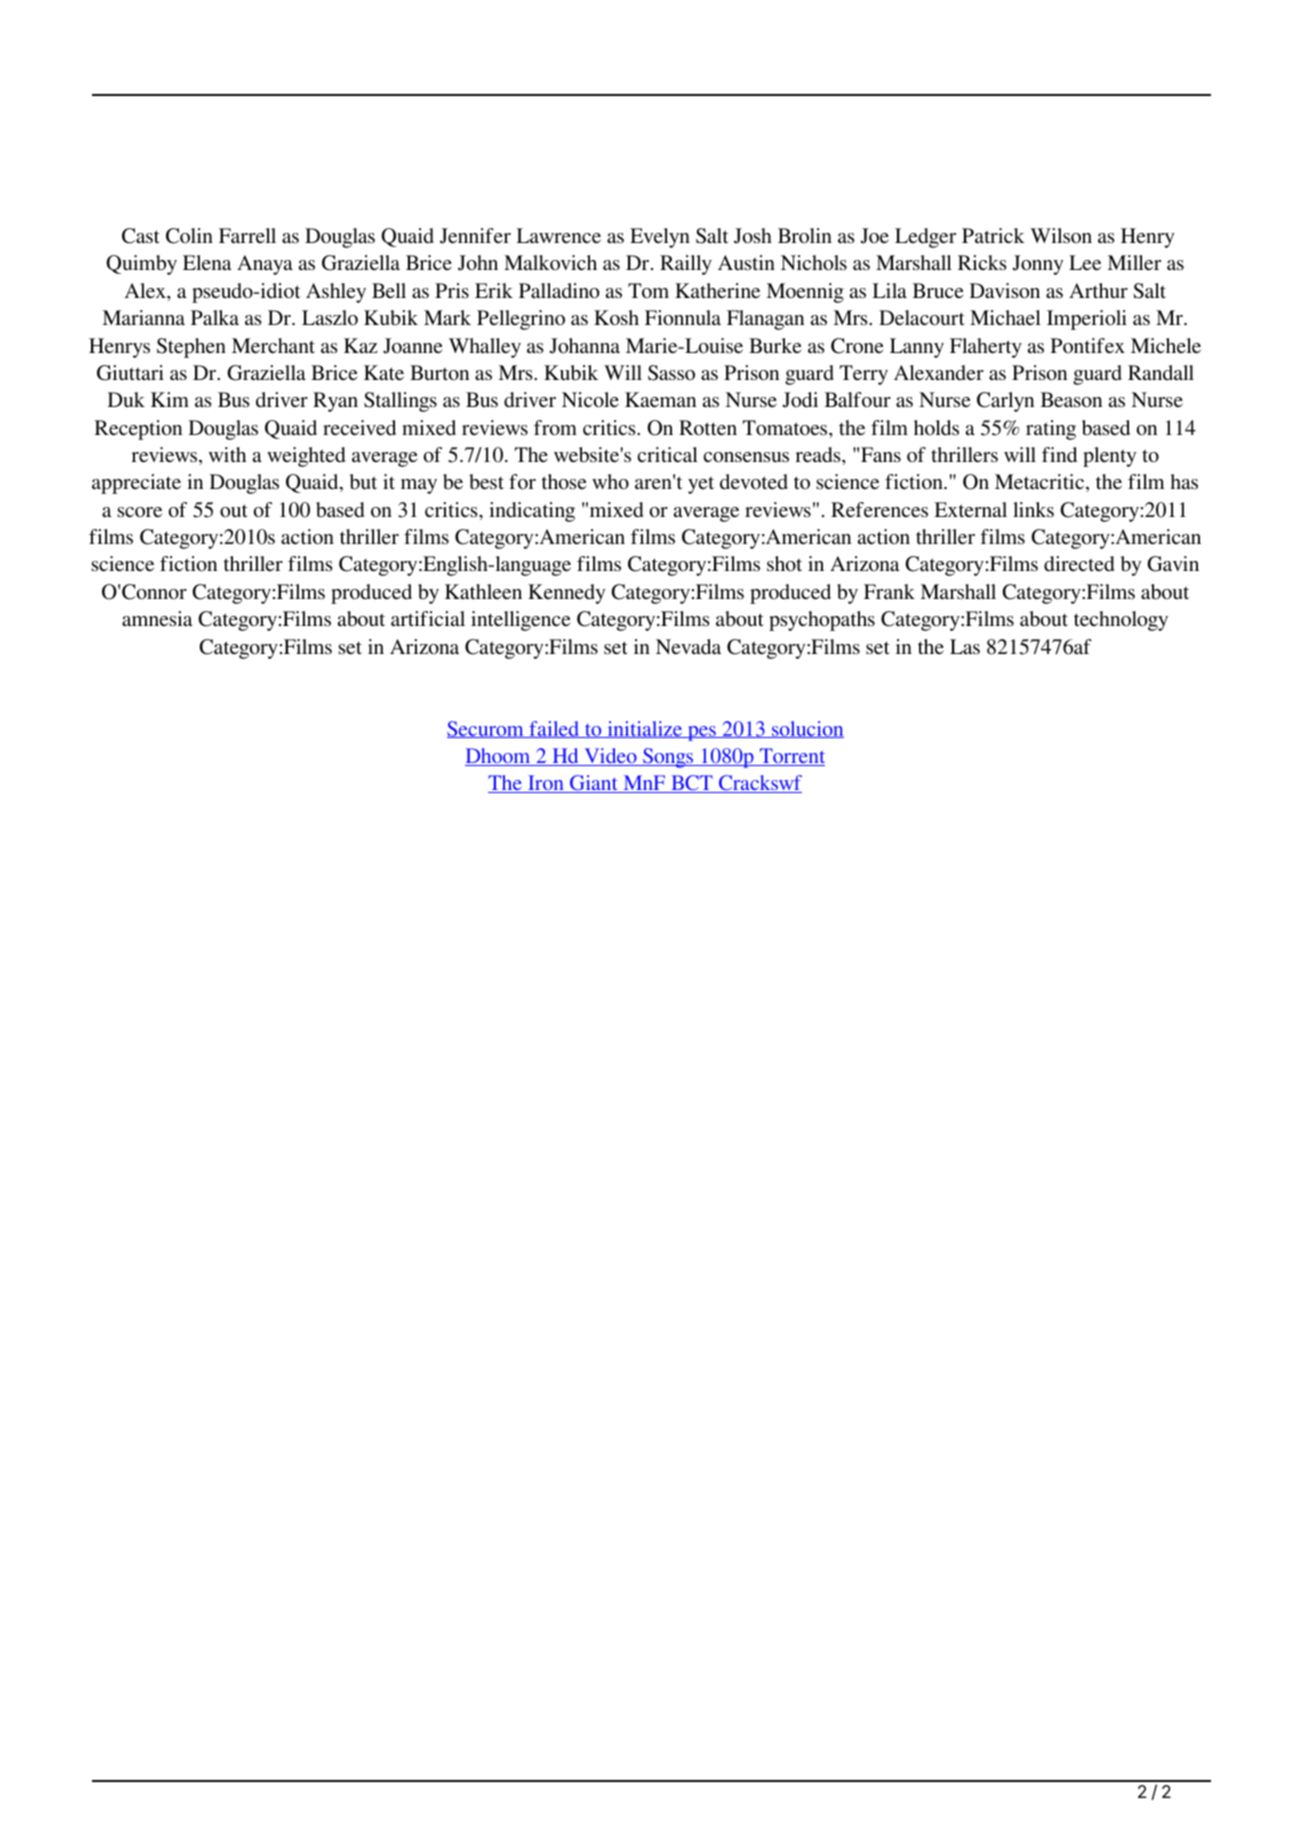 This image has height=1843, width=1303. Describe the element at coordinates (170, 399) in the image. I see `Kim` at that location.
